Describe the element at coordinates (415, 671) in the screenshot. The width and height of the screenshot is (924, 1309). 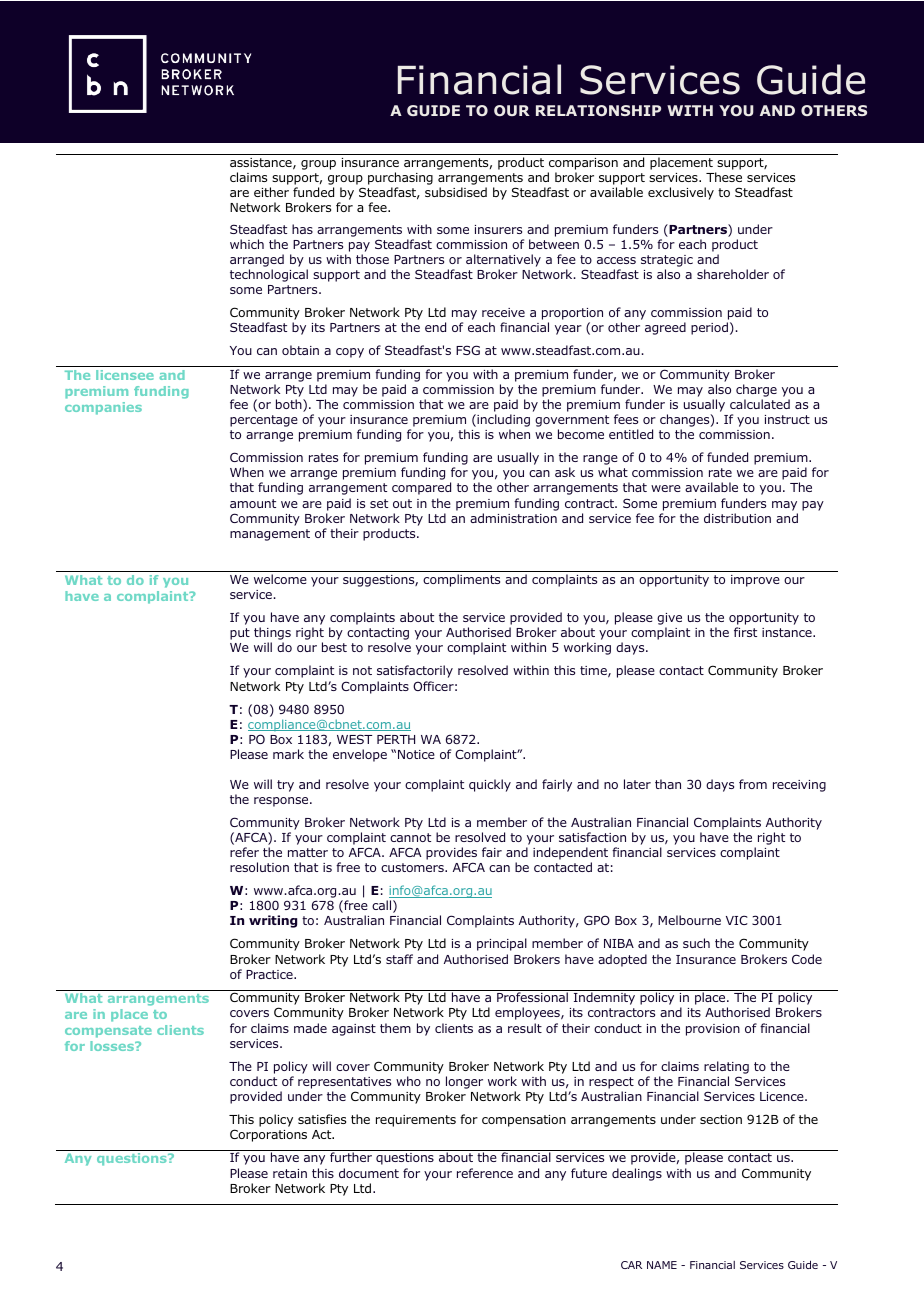
I see `satisfactorily` at that location.
